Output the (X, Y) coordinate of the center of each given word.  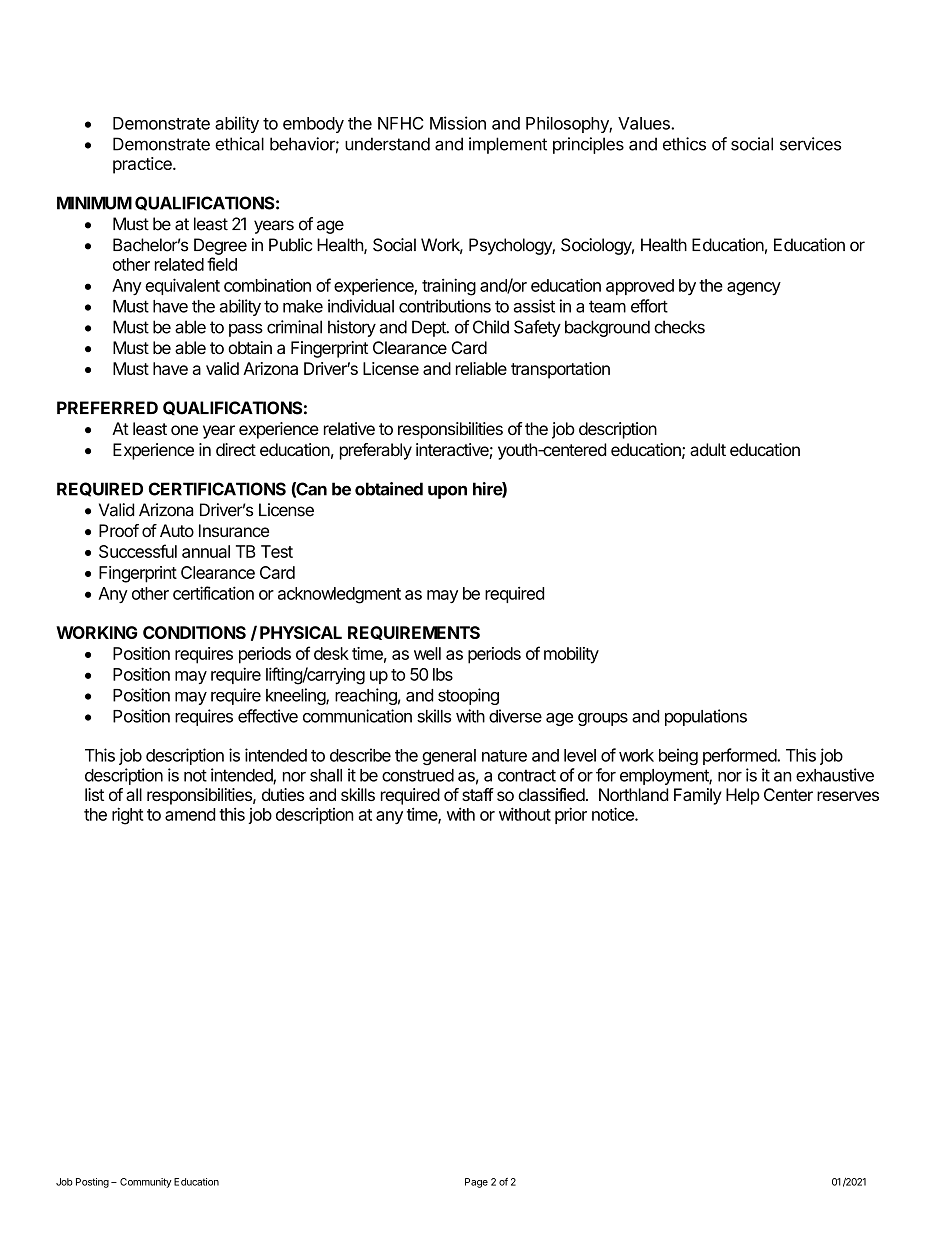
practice (143, 165)
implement (508, 145)
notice (614, 814)
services (810, 144)
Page (476, 1183)
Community (146, 1183)
